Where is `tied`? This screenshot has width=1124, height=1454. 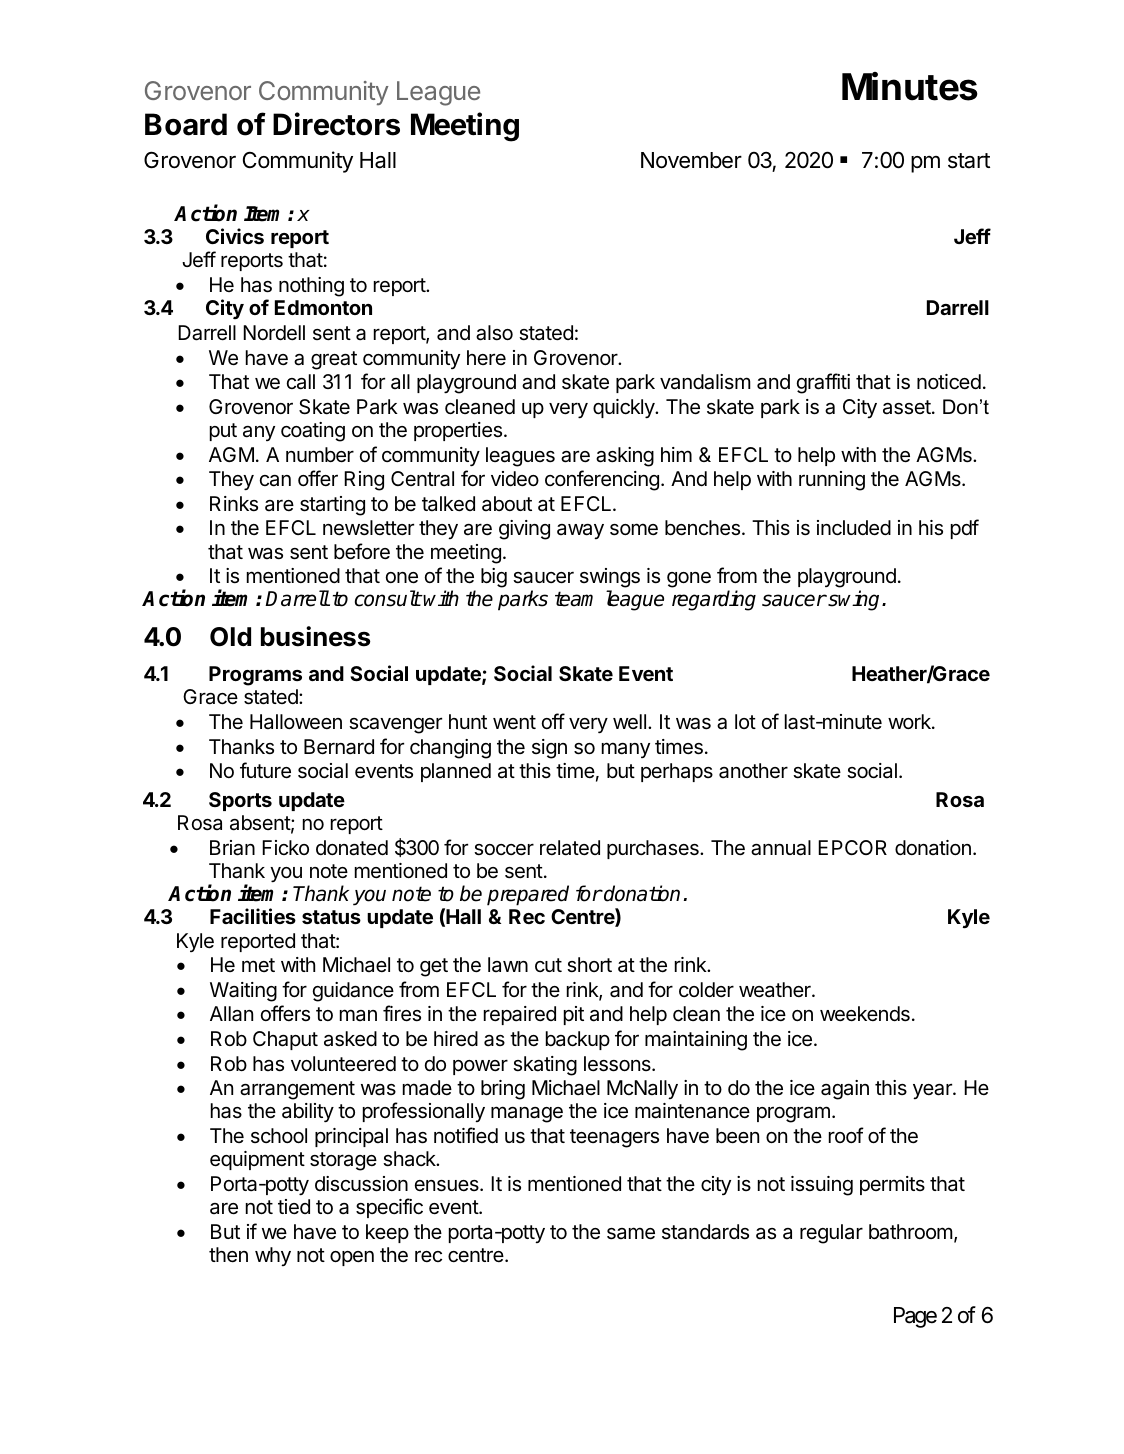 tied is located at coordinates (294, 1207).
